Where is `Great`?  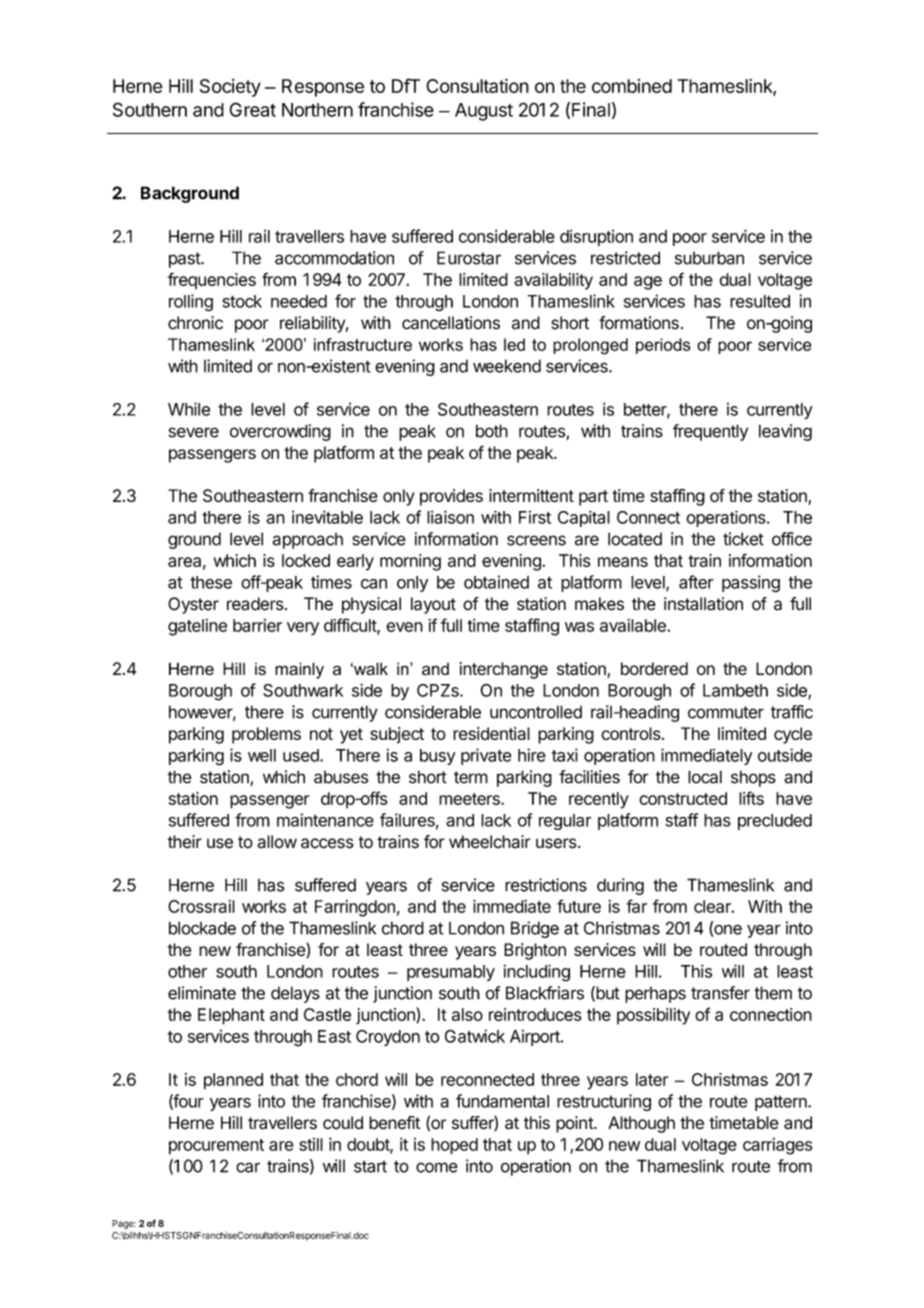
Great is located at coordinates (252, 109).
